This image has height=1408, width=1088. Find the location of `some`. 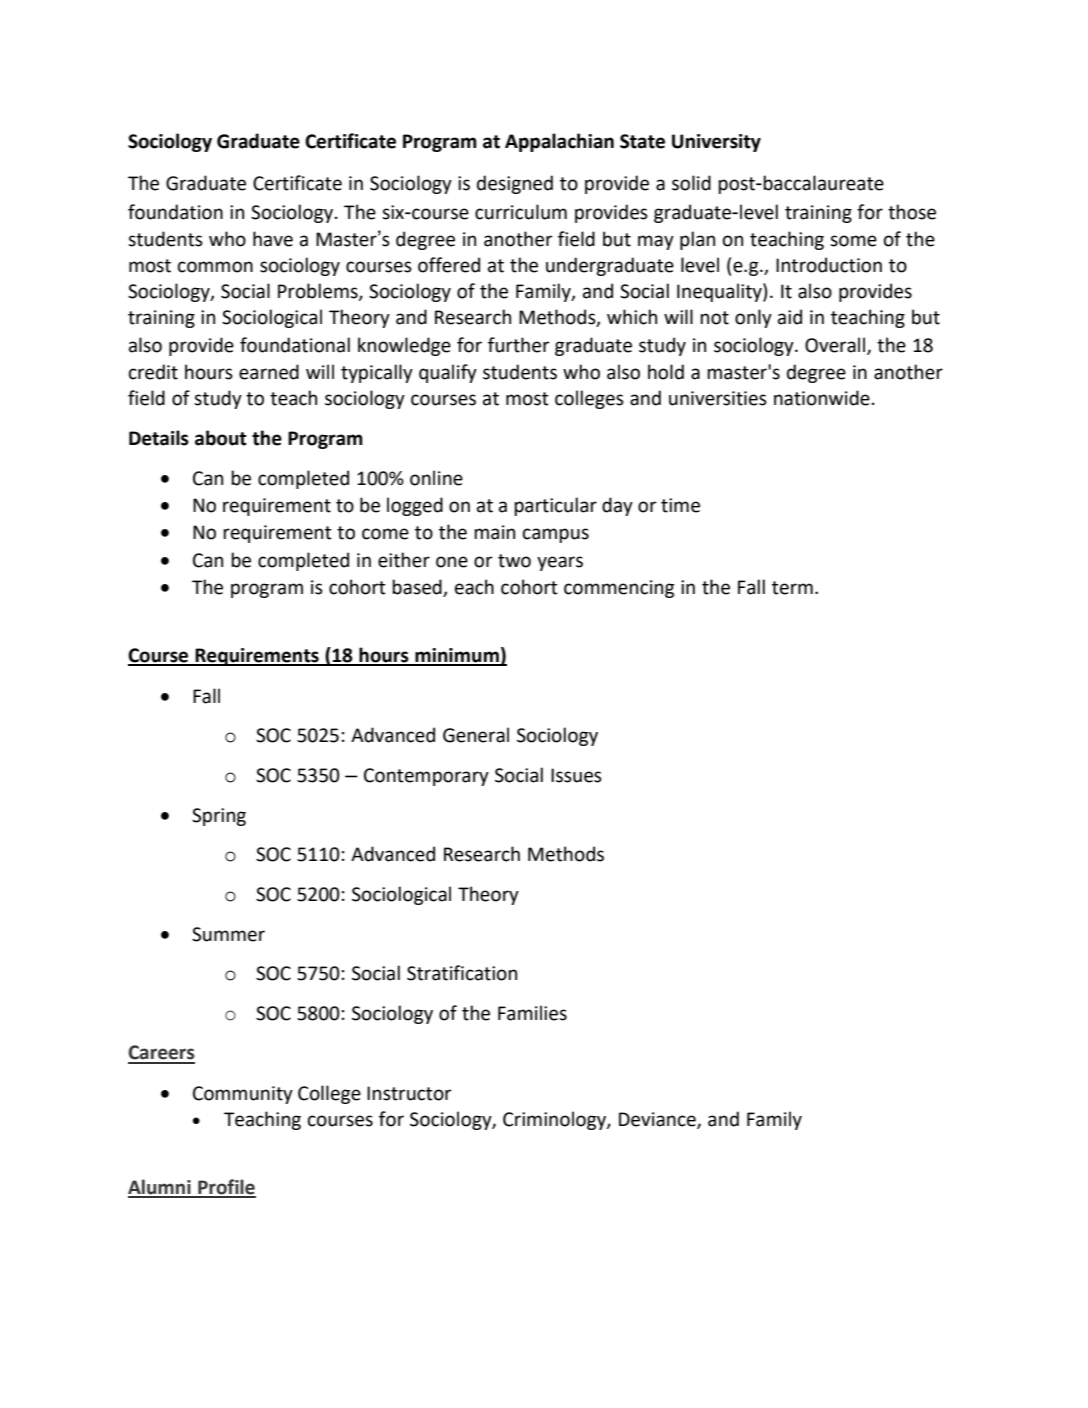

some is located at coordinates (853, 241).
